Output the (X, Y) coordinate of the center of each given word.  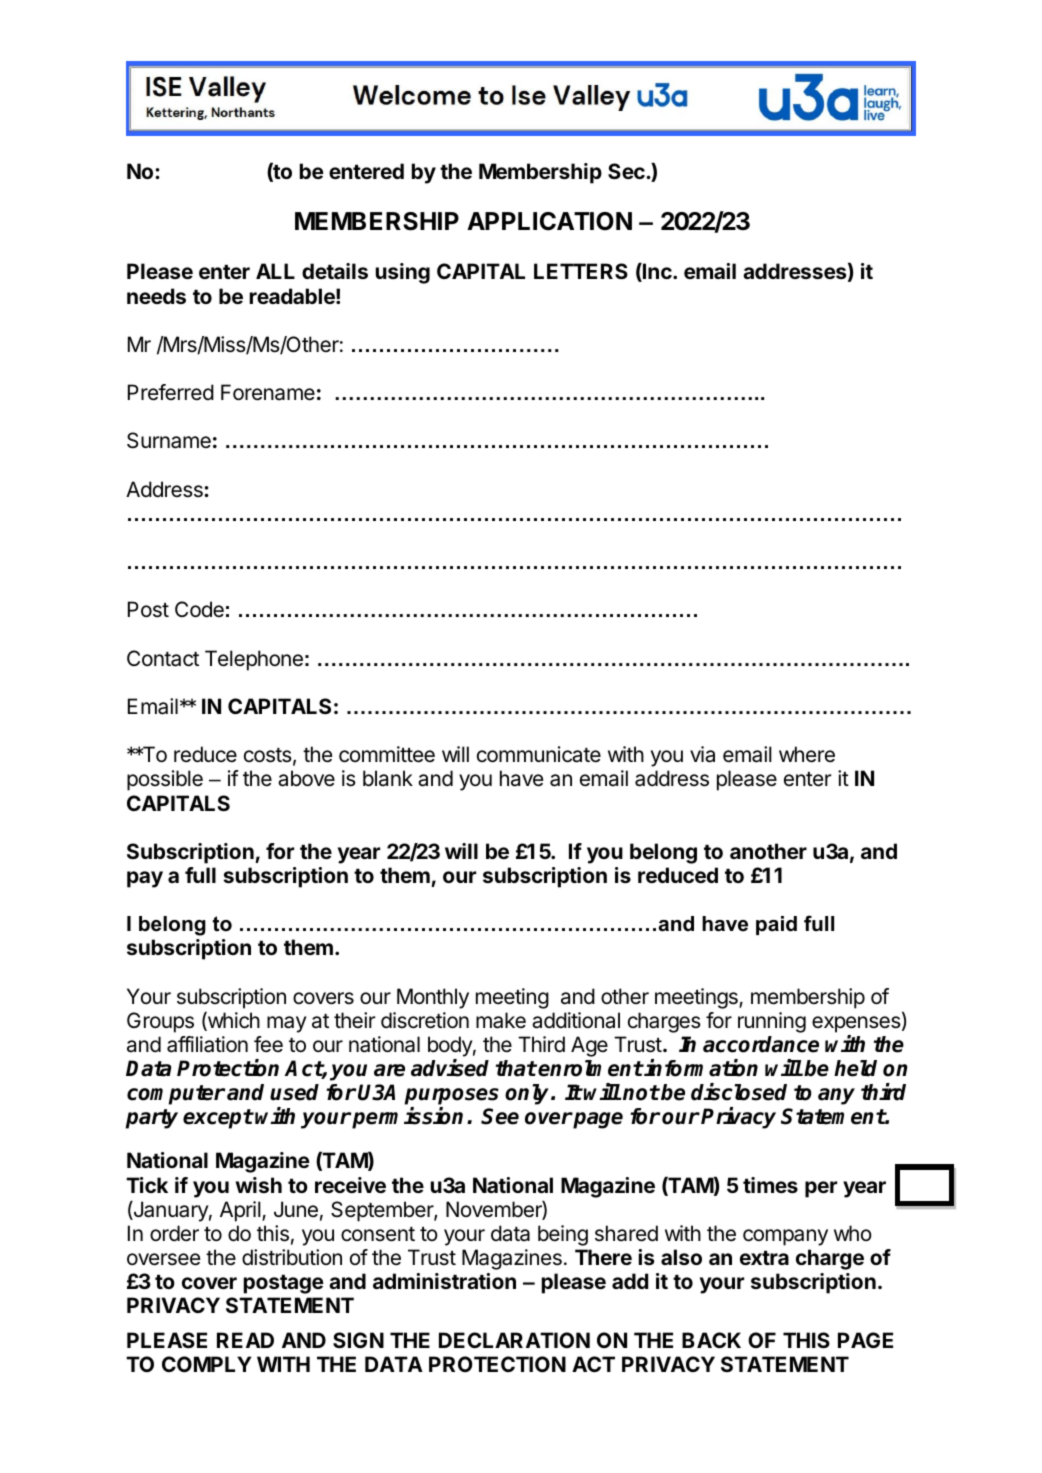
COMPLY (206, 1364)
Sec (627, 171)
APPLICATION (549, 221)
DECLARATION (514, 1340)
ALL (275, 271)
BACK (711, 1340)
